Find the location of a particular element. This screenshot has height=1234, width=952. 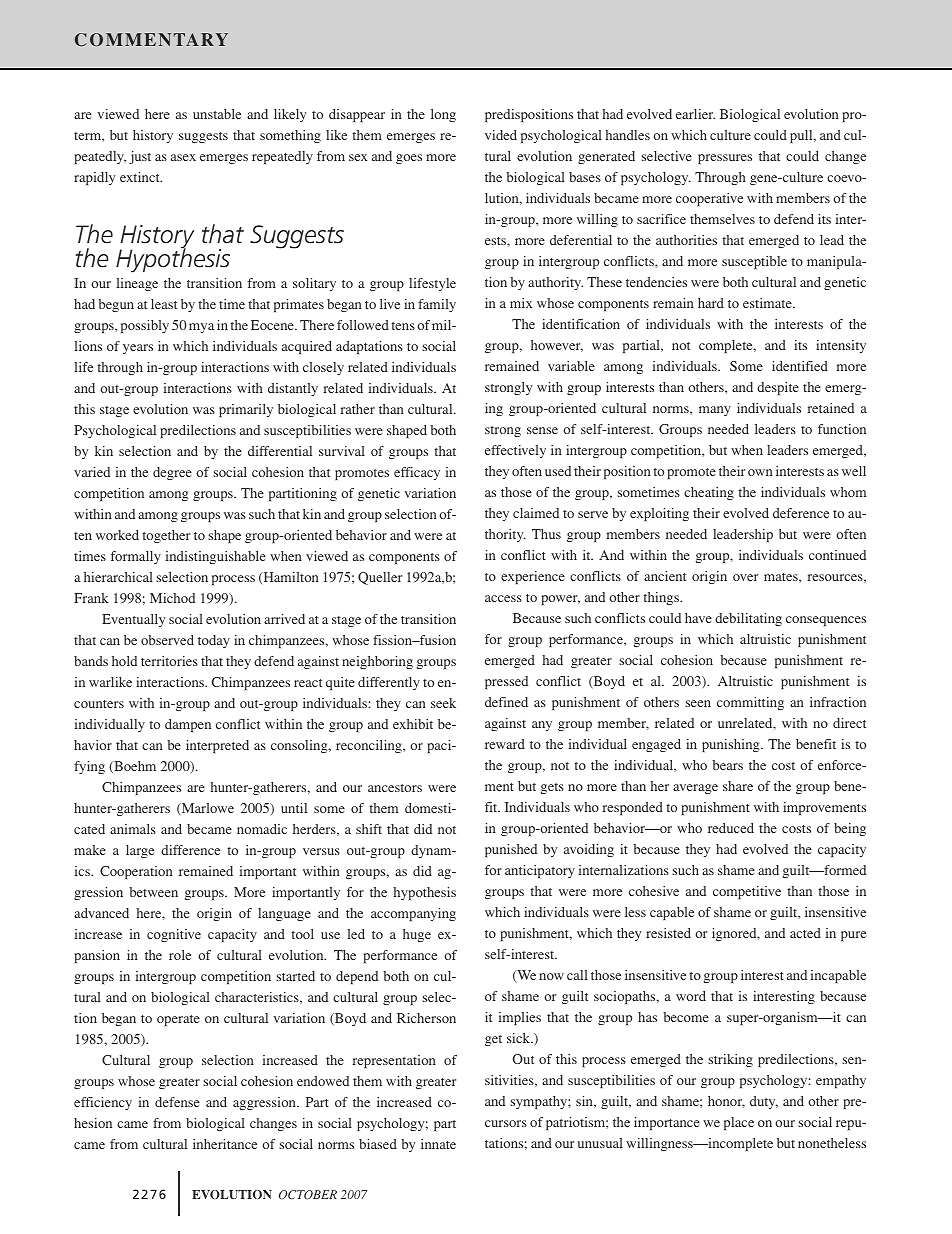

long is located at coordinates (443, 115).
